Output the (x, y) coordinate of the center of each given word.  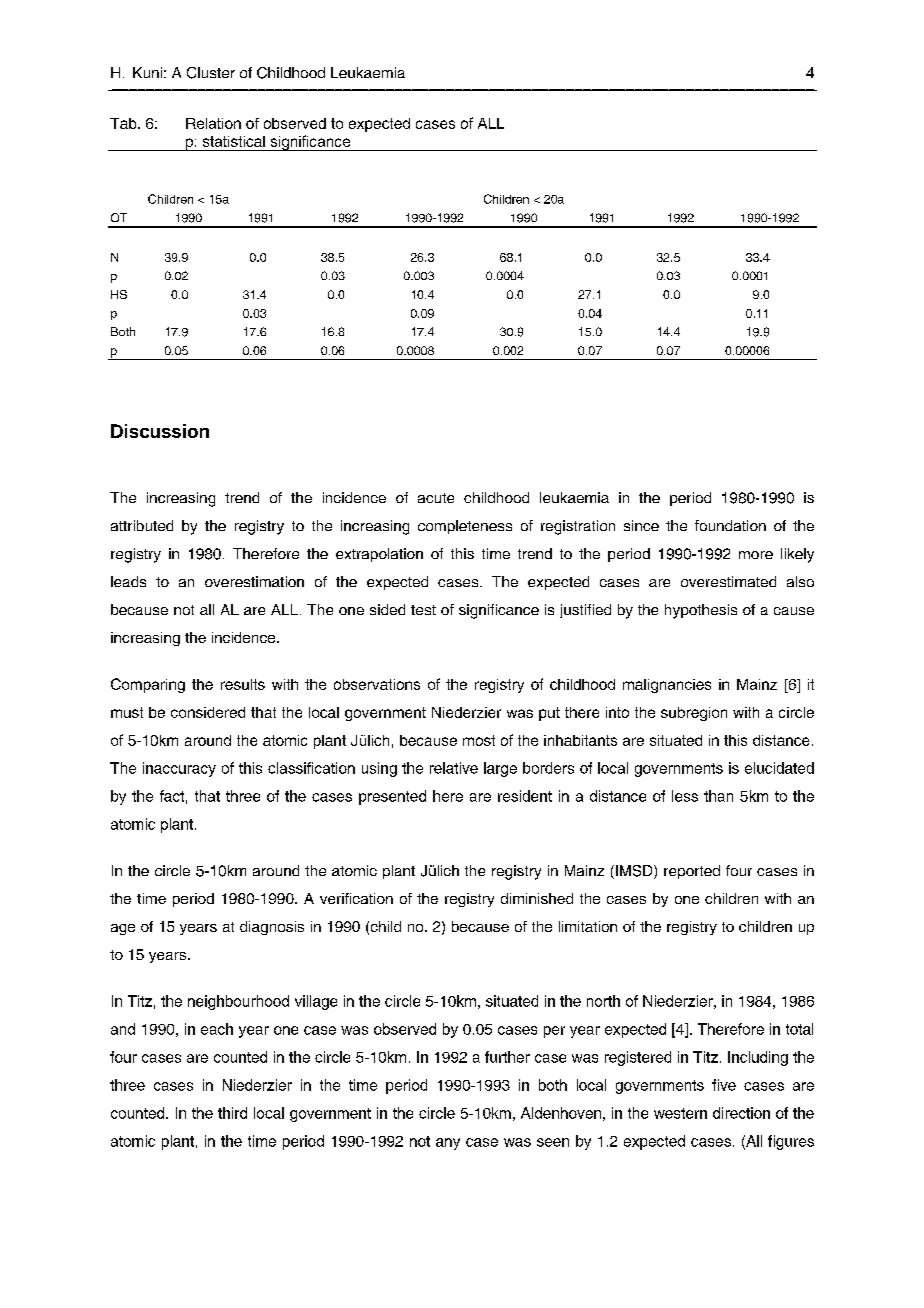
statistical (234, 141)
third (232, 1113)
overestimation (254, 581)
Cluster (211, 73)
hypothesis (701, 611)
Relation (213, 123)
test (423, 610)
